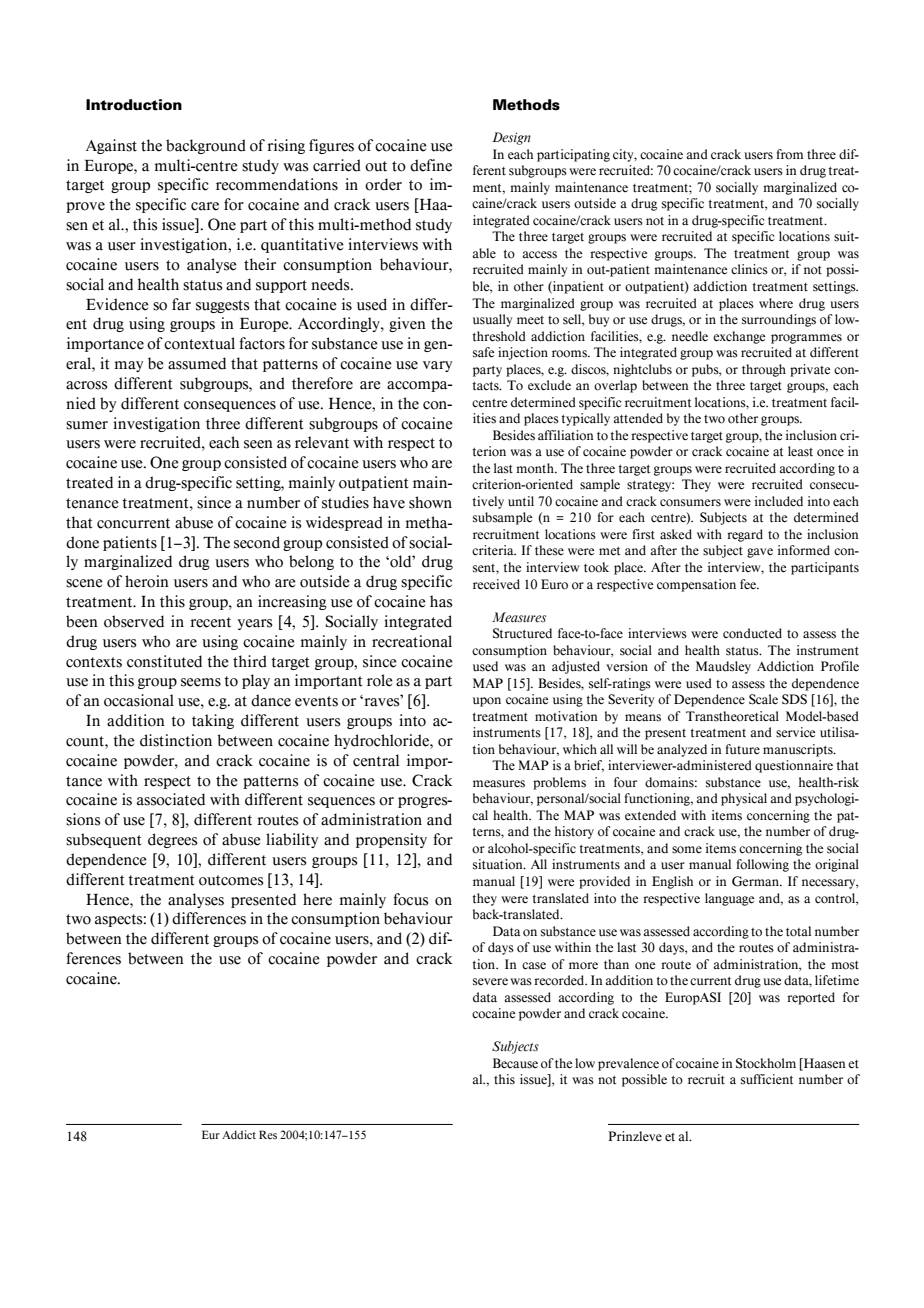 The height and width of the page is (1308, 924). What do you see at coordinates (213, 721) in the page?
I see `taking` at bounding box center [213, 721].
